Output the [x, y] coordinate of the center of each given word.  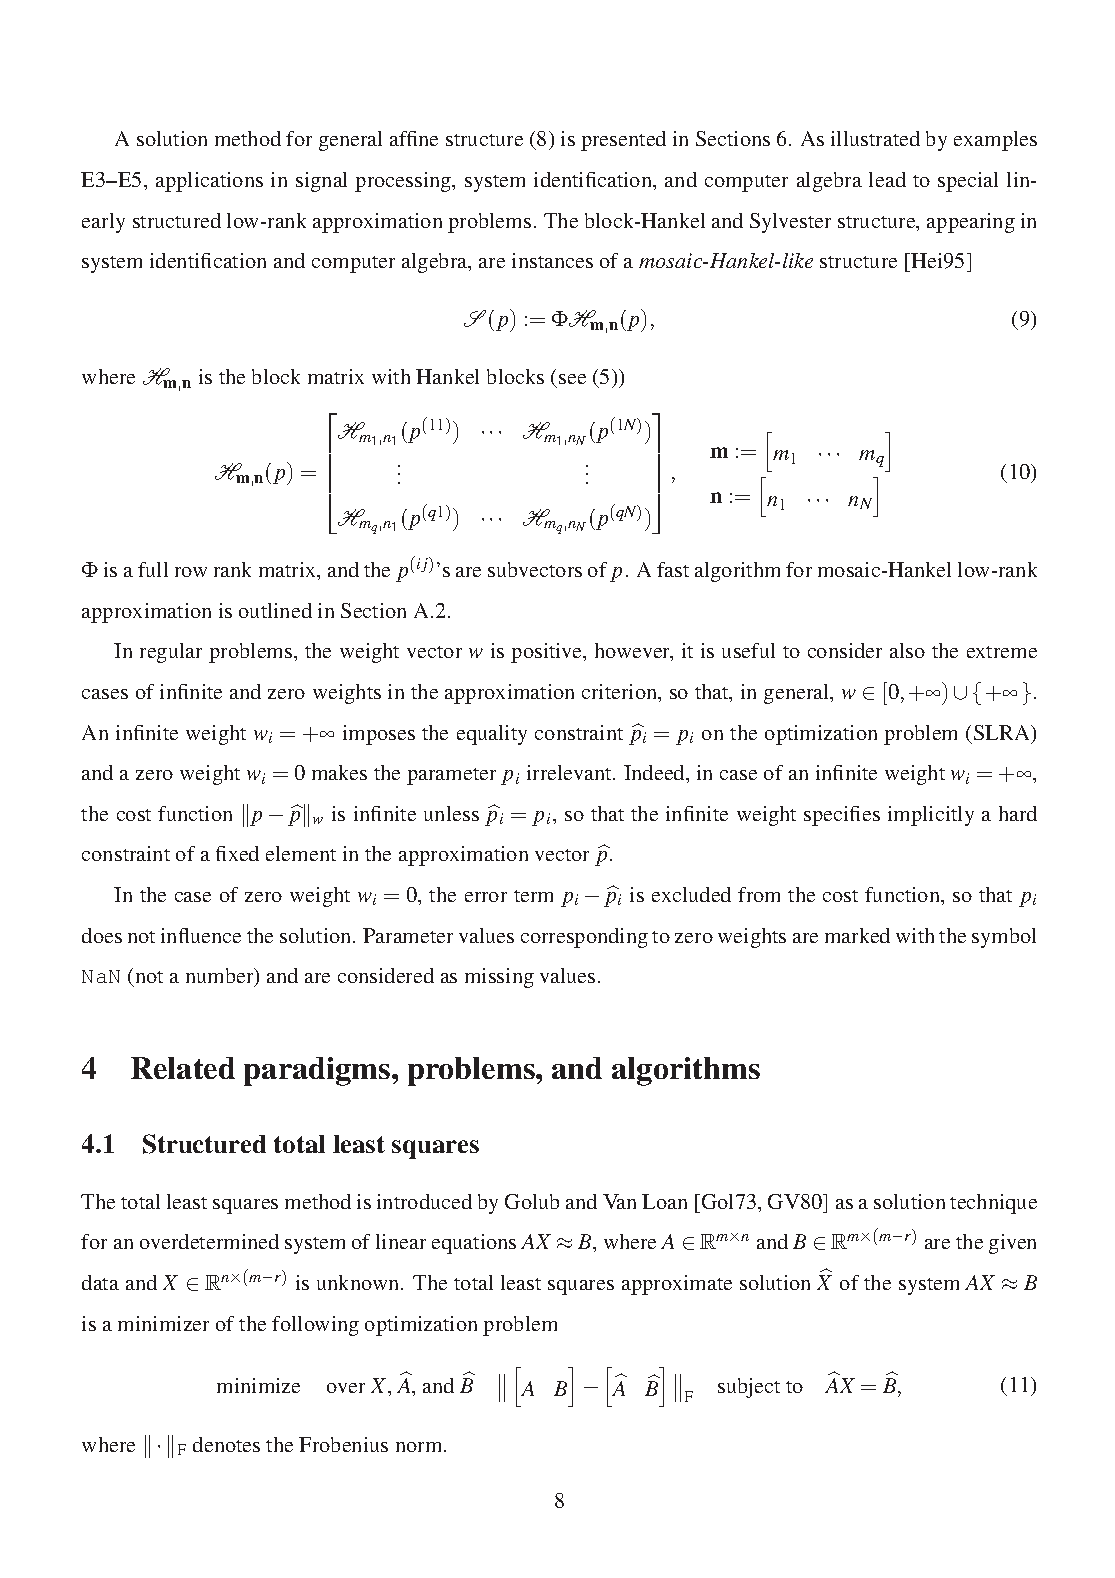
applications [209, 182]
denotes [226, 1444]
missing [499, 978]
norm [420, 1447]
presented [623, 141]
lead [887, 179]
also [907, 650]
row [191, 572]
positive [547, 653]
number [221, 977]
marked [857, 935]
